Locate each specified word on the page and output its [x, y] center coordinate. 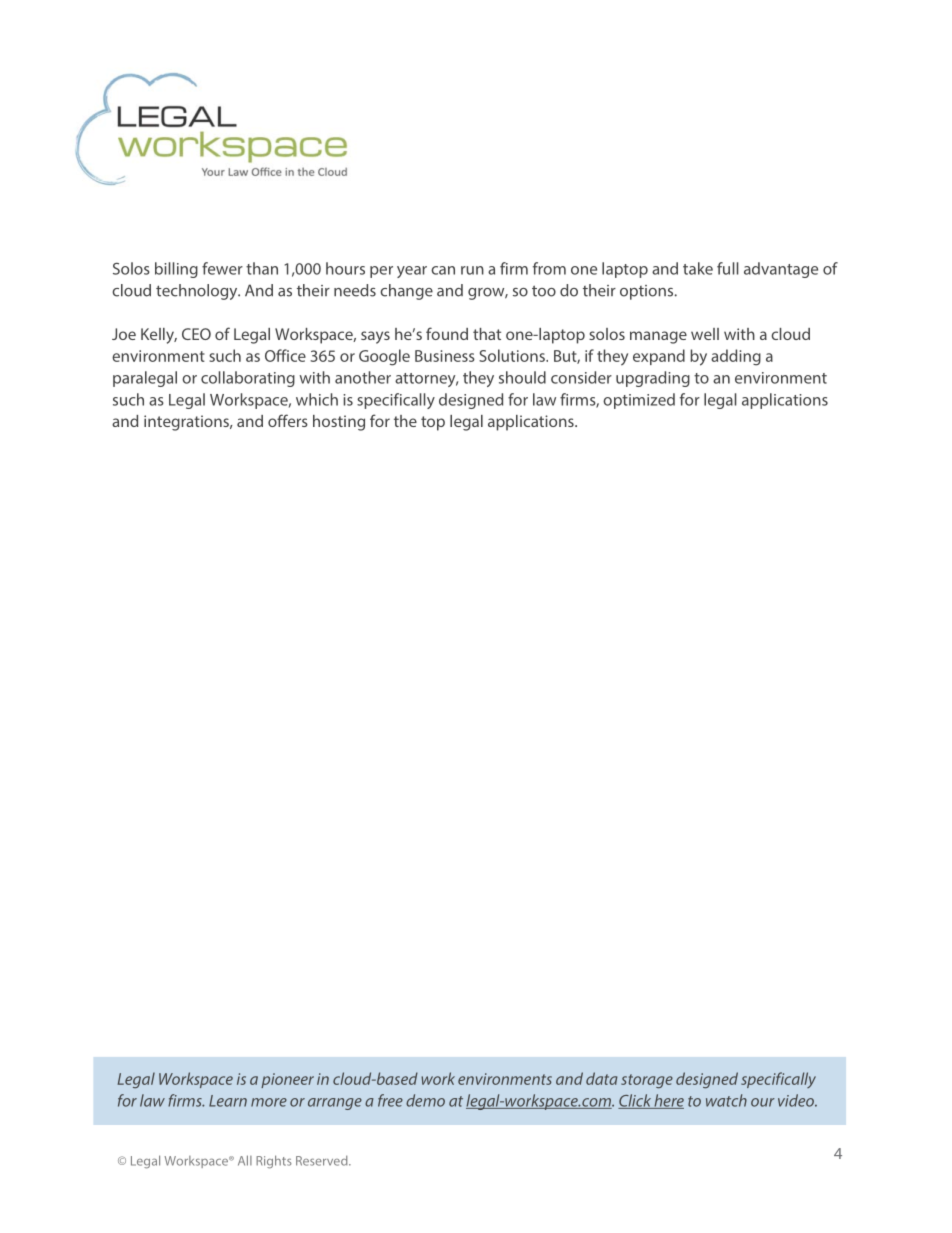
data [602, 1078]
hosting [339, 423]
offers [288, 420]
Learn [228, 1101]
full [728, 268]
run [472, 270]
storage [647, 1081]
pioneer [287, 1080]
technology [198, 292]
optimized [639, 401]
